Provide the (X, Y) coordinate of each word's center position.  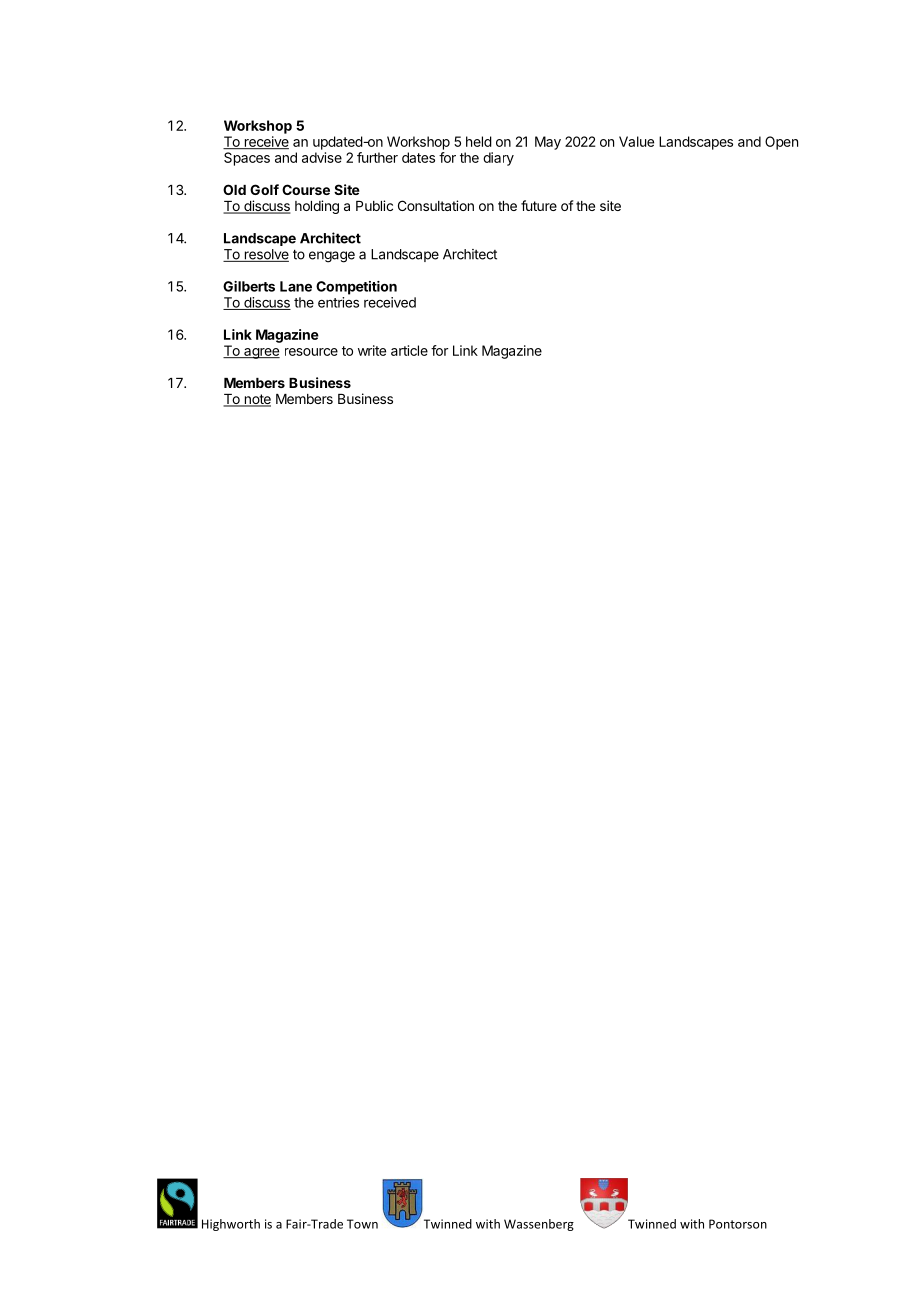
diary (498, 159)
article (409, 350)
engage (332, 257)
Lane (296, 286)
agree (261, 353)
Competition (356, 288)
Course (306, 189)
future (539, 205)
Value (636, 141)
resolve (265, 255)
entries (338, 302)
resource (311, 352)
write (372, 350)
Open (781, 143)
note (256, 400)
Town (362, 1224)
